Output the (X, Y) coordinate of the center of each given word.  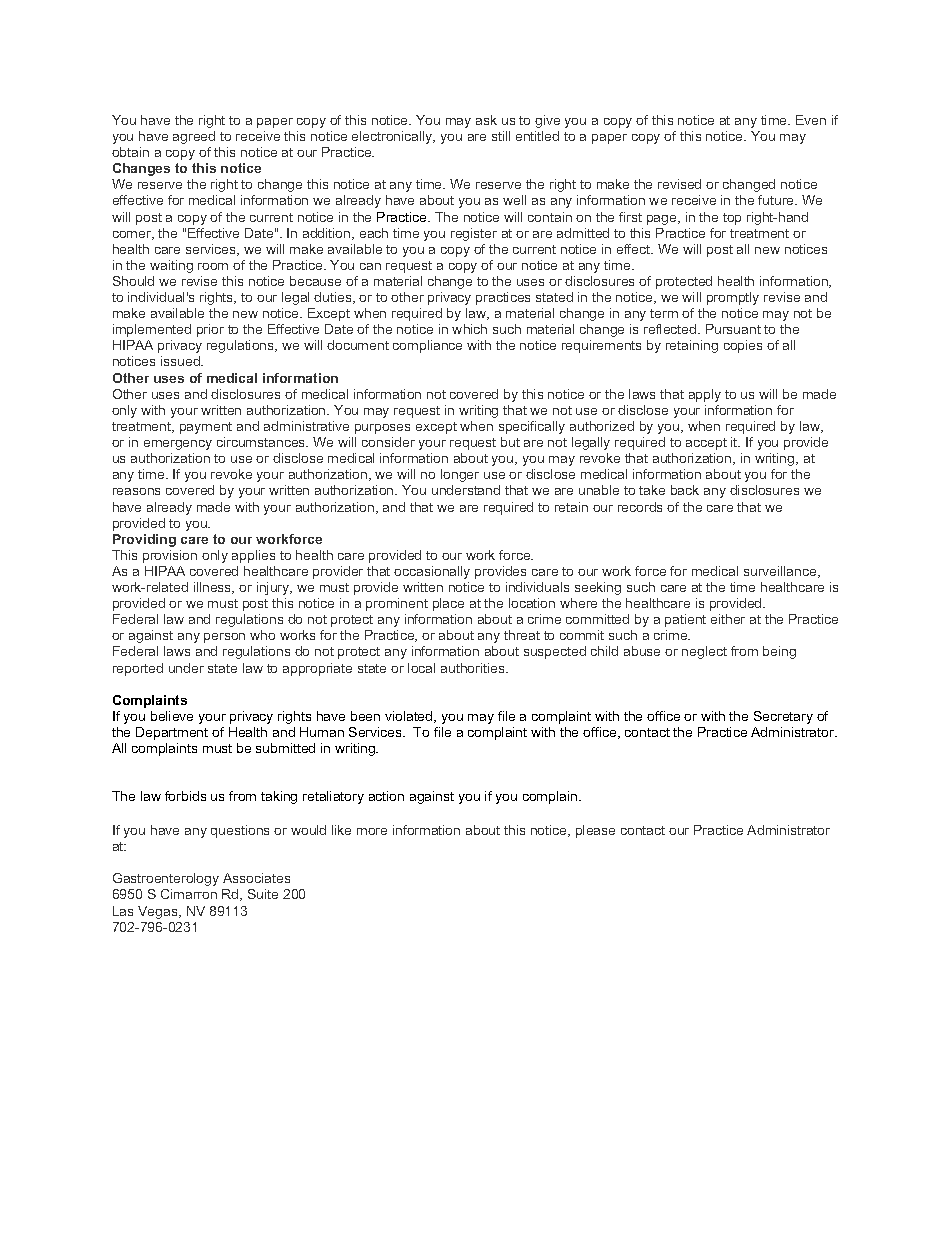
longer (460, 475)
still (501, 136)
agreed (194, 137)
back (685, 490)
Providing (144, 540)
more (372, 831)
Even (811, 120)
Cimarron (189, 894)
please (595, 831)
